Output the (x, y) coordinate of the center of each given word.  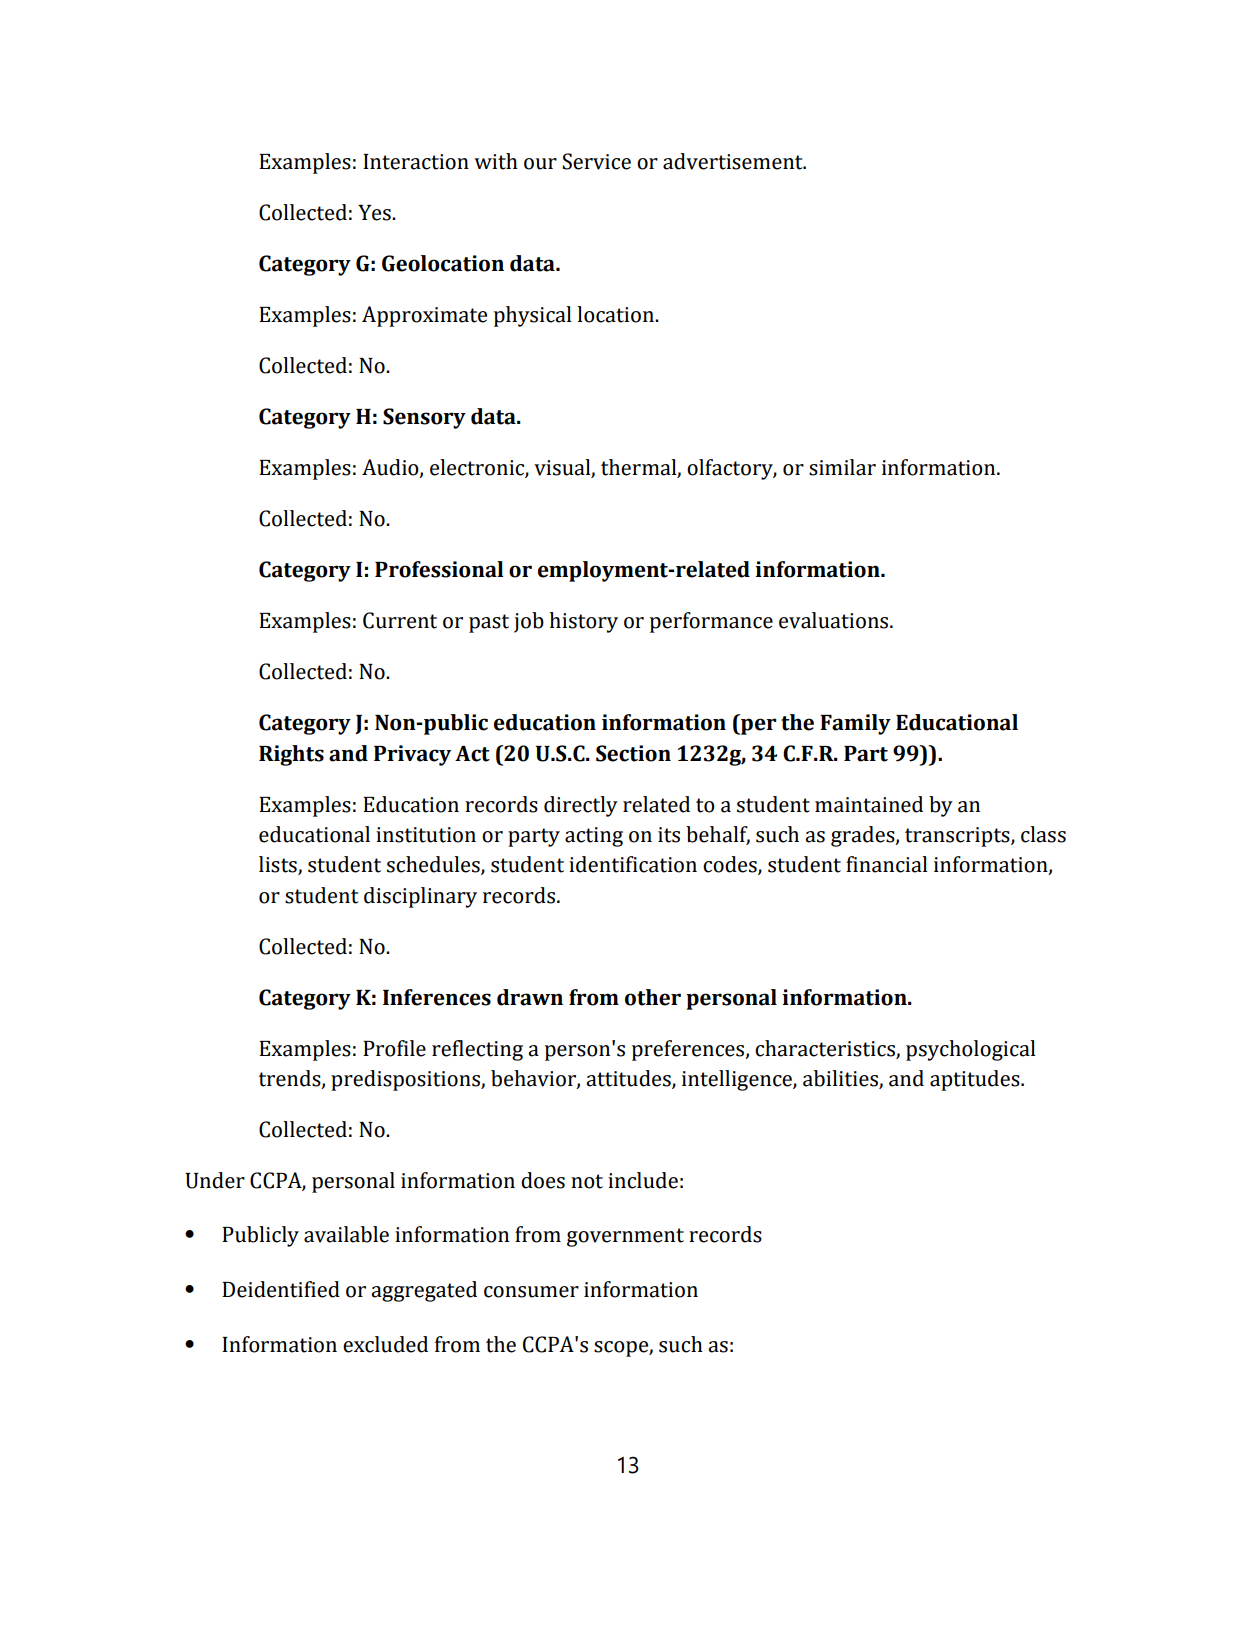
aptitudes (976, 1080)
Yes (375, 213)
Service (596, 161)
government (625, 1237)
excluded (385, 1344)
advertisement (734, 161)
